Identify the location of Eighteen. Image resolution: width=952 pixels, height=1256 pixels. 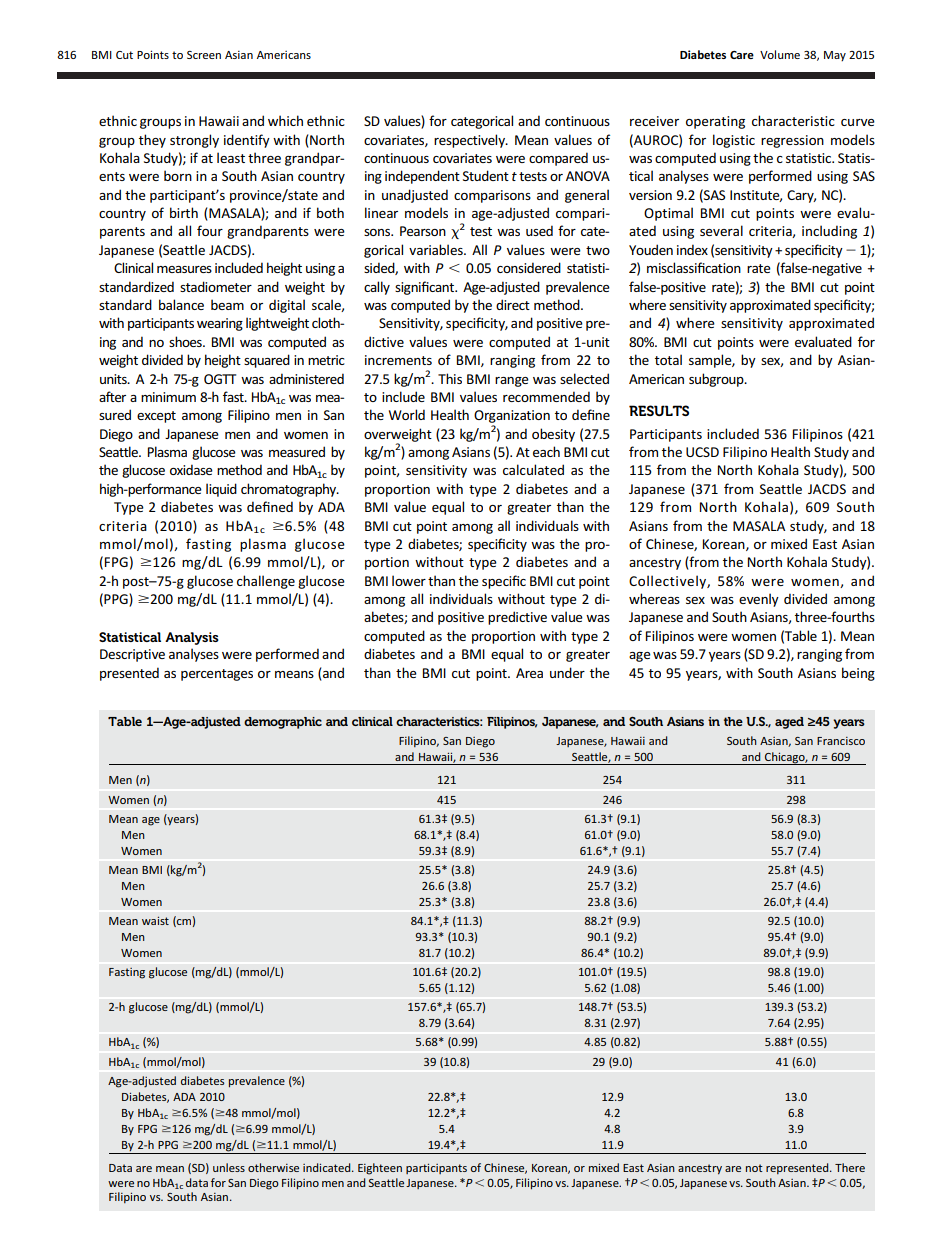
(380, 1169).
